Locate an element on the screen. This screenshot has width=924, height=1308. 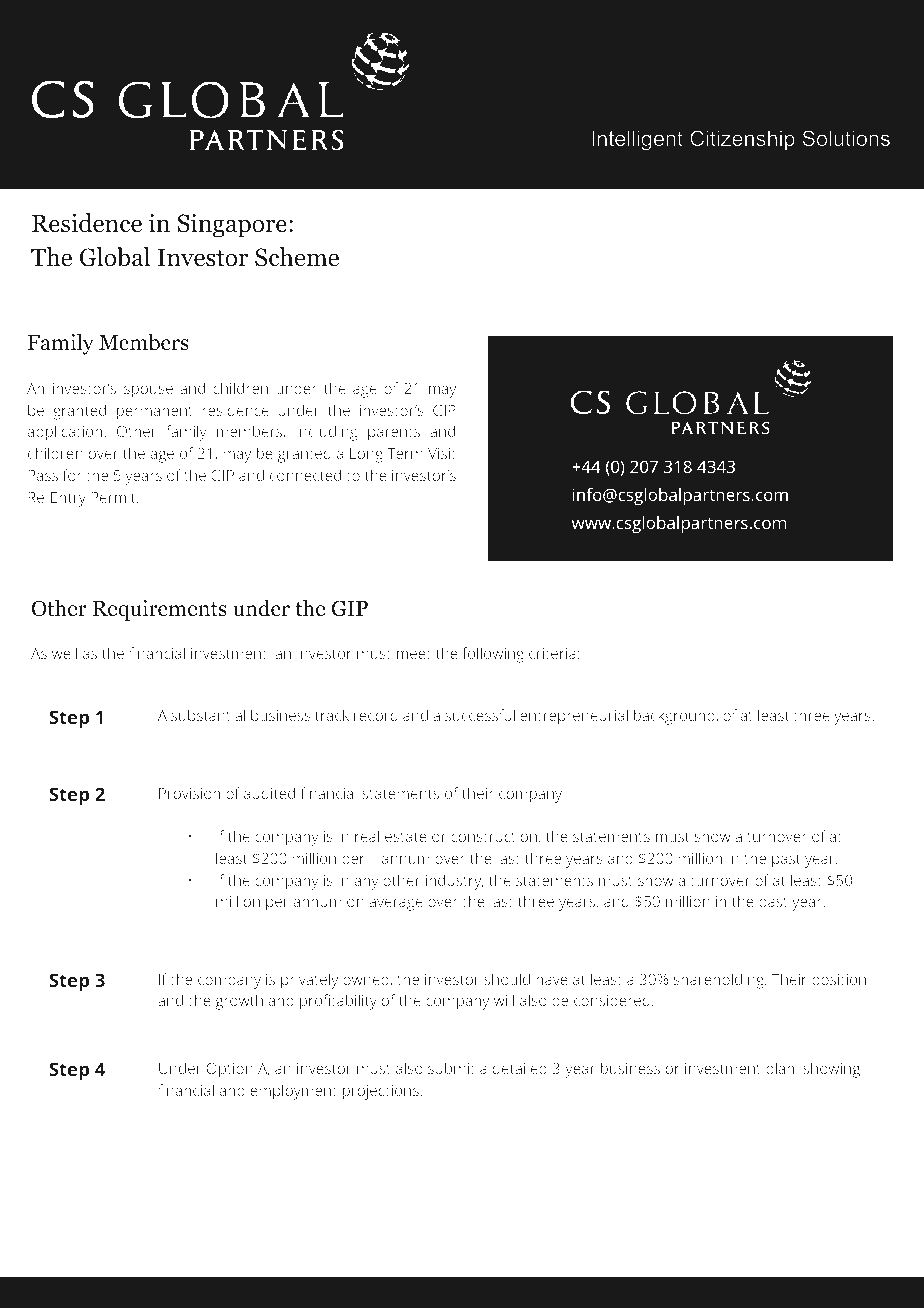
submit is located at coordinates (451, 1068).
